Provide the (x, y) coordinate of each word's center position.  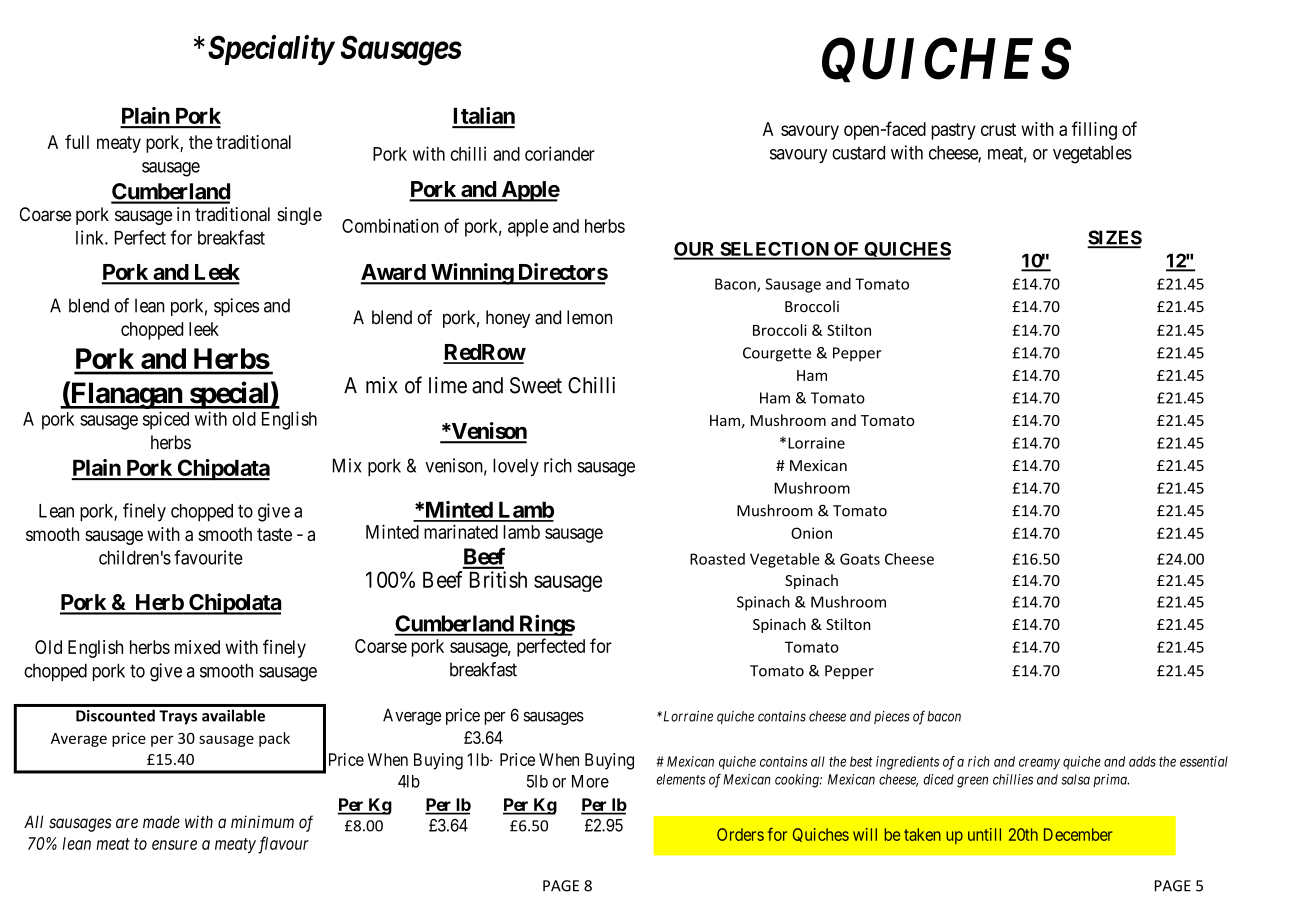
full (77, 141)
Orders (740, 834)
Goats (860, 559)
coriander (560, 153)
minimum (262, 821)
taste (274, 534)
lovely (516, 467)
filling (1094, 130)
